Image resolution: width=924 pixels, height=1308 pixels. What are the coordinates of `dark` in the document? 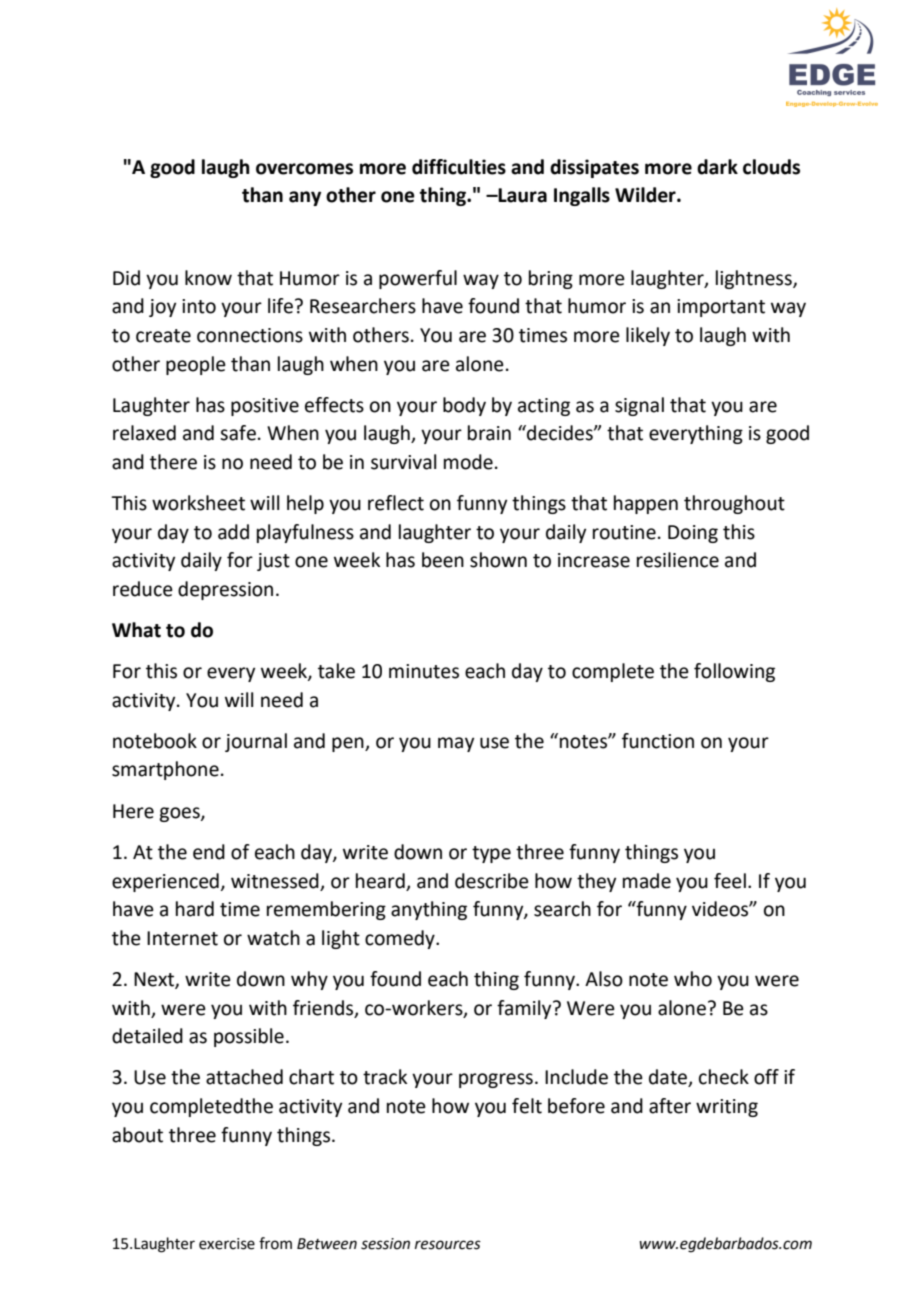 It's located at (717, 167).
